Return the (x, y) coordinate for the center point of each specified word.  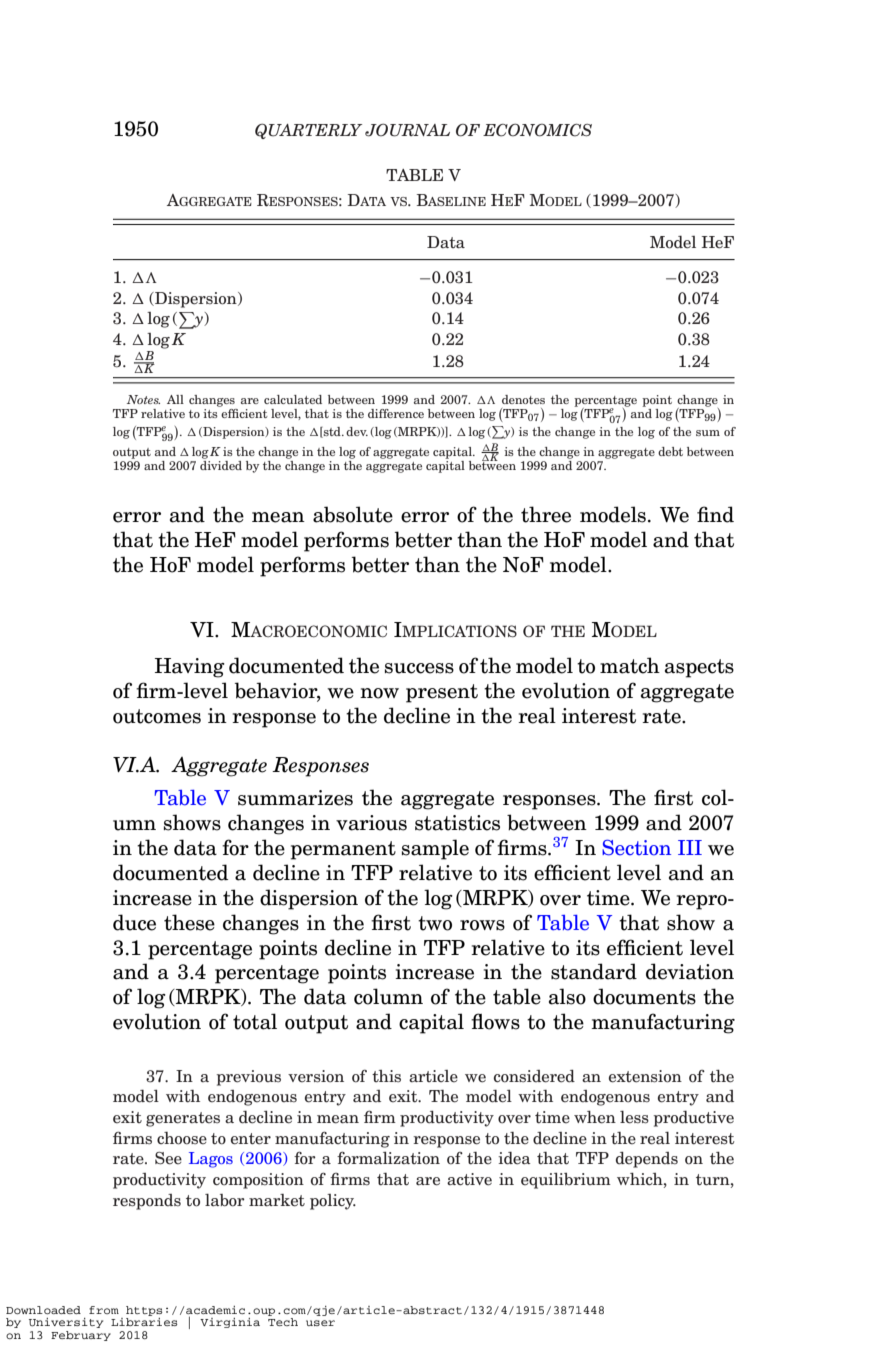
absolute (353, 514)
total (255, 1021)
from (104, 1310)
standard (594, 971)
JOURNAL (407, 130)
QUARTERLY (308, 131)
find (715, 514)
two (435, 923)
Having (190, 668)
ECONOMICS (537, 130)
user (320, 1323)
